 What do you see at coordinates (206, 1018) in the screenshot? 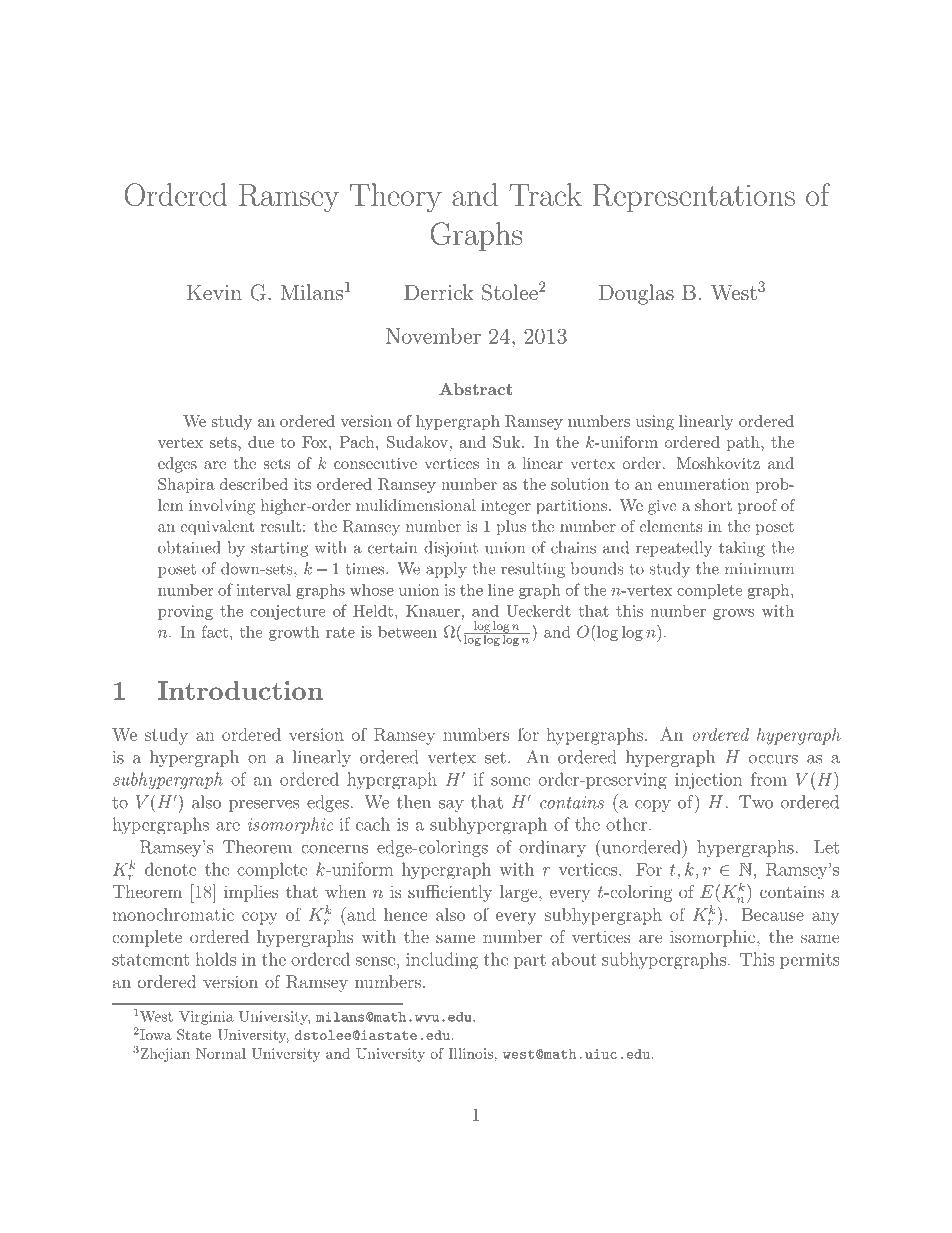
I see `Virginia` at bounding box center [206, 1018].
